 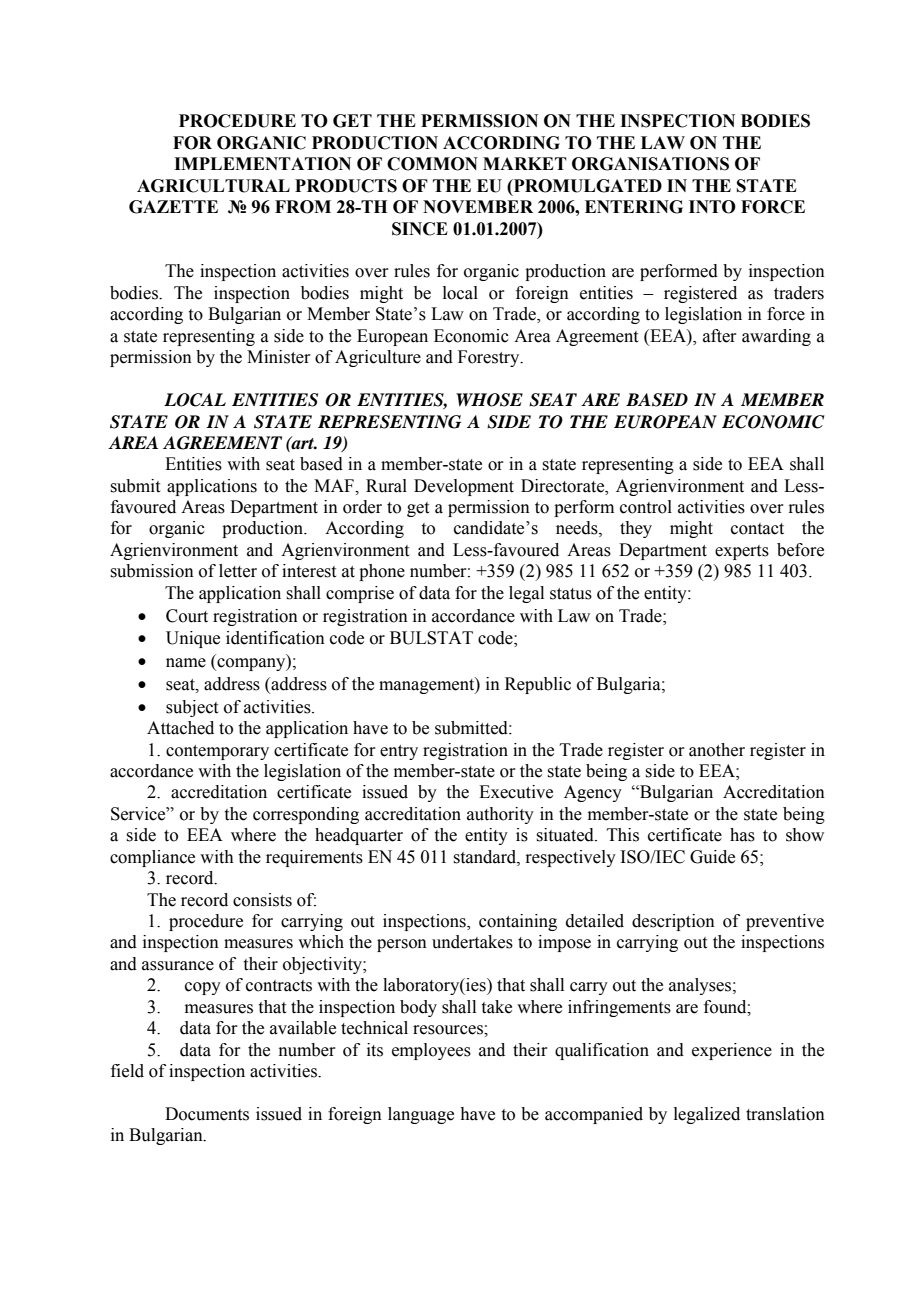 What do you see at coordinates (712, 207) in the page?
I see `INTO` at bounding box center [712, 207].
